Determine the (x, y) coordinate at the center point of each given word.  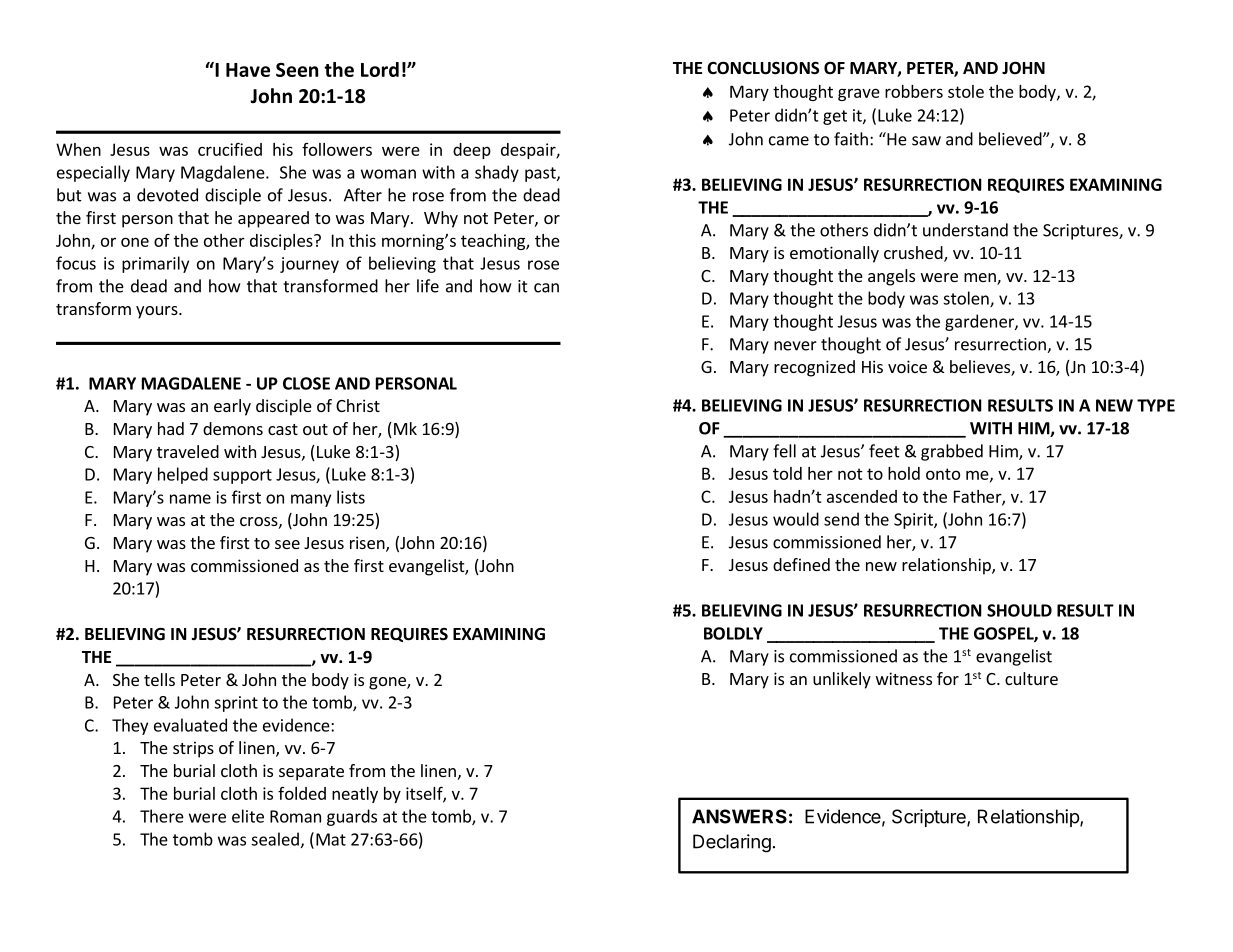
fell (784, 451)
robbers (914, 91)
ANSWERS (739, 816)
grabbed (952, 452)
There (162, 816)
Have (248, 70)
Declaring (732, 843)
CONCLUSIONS (763, 68)
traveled (188, 451)
